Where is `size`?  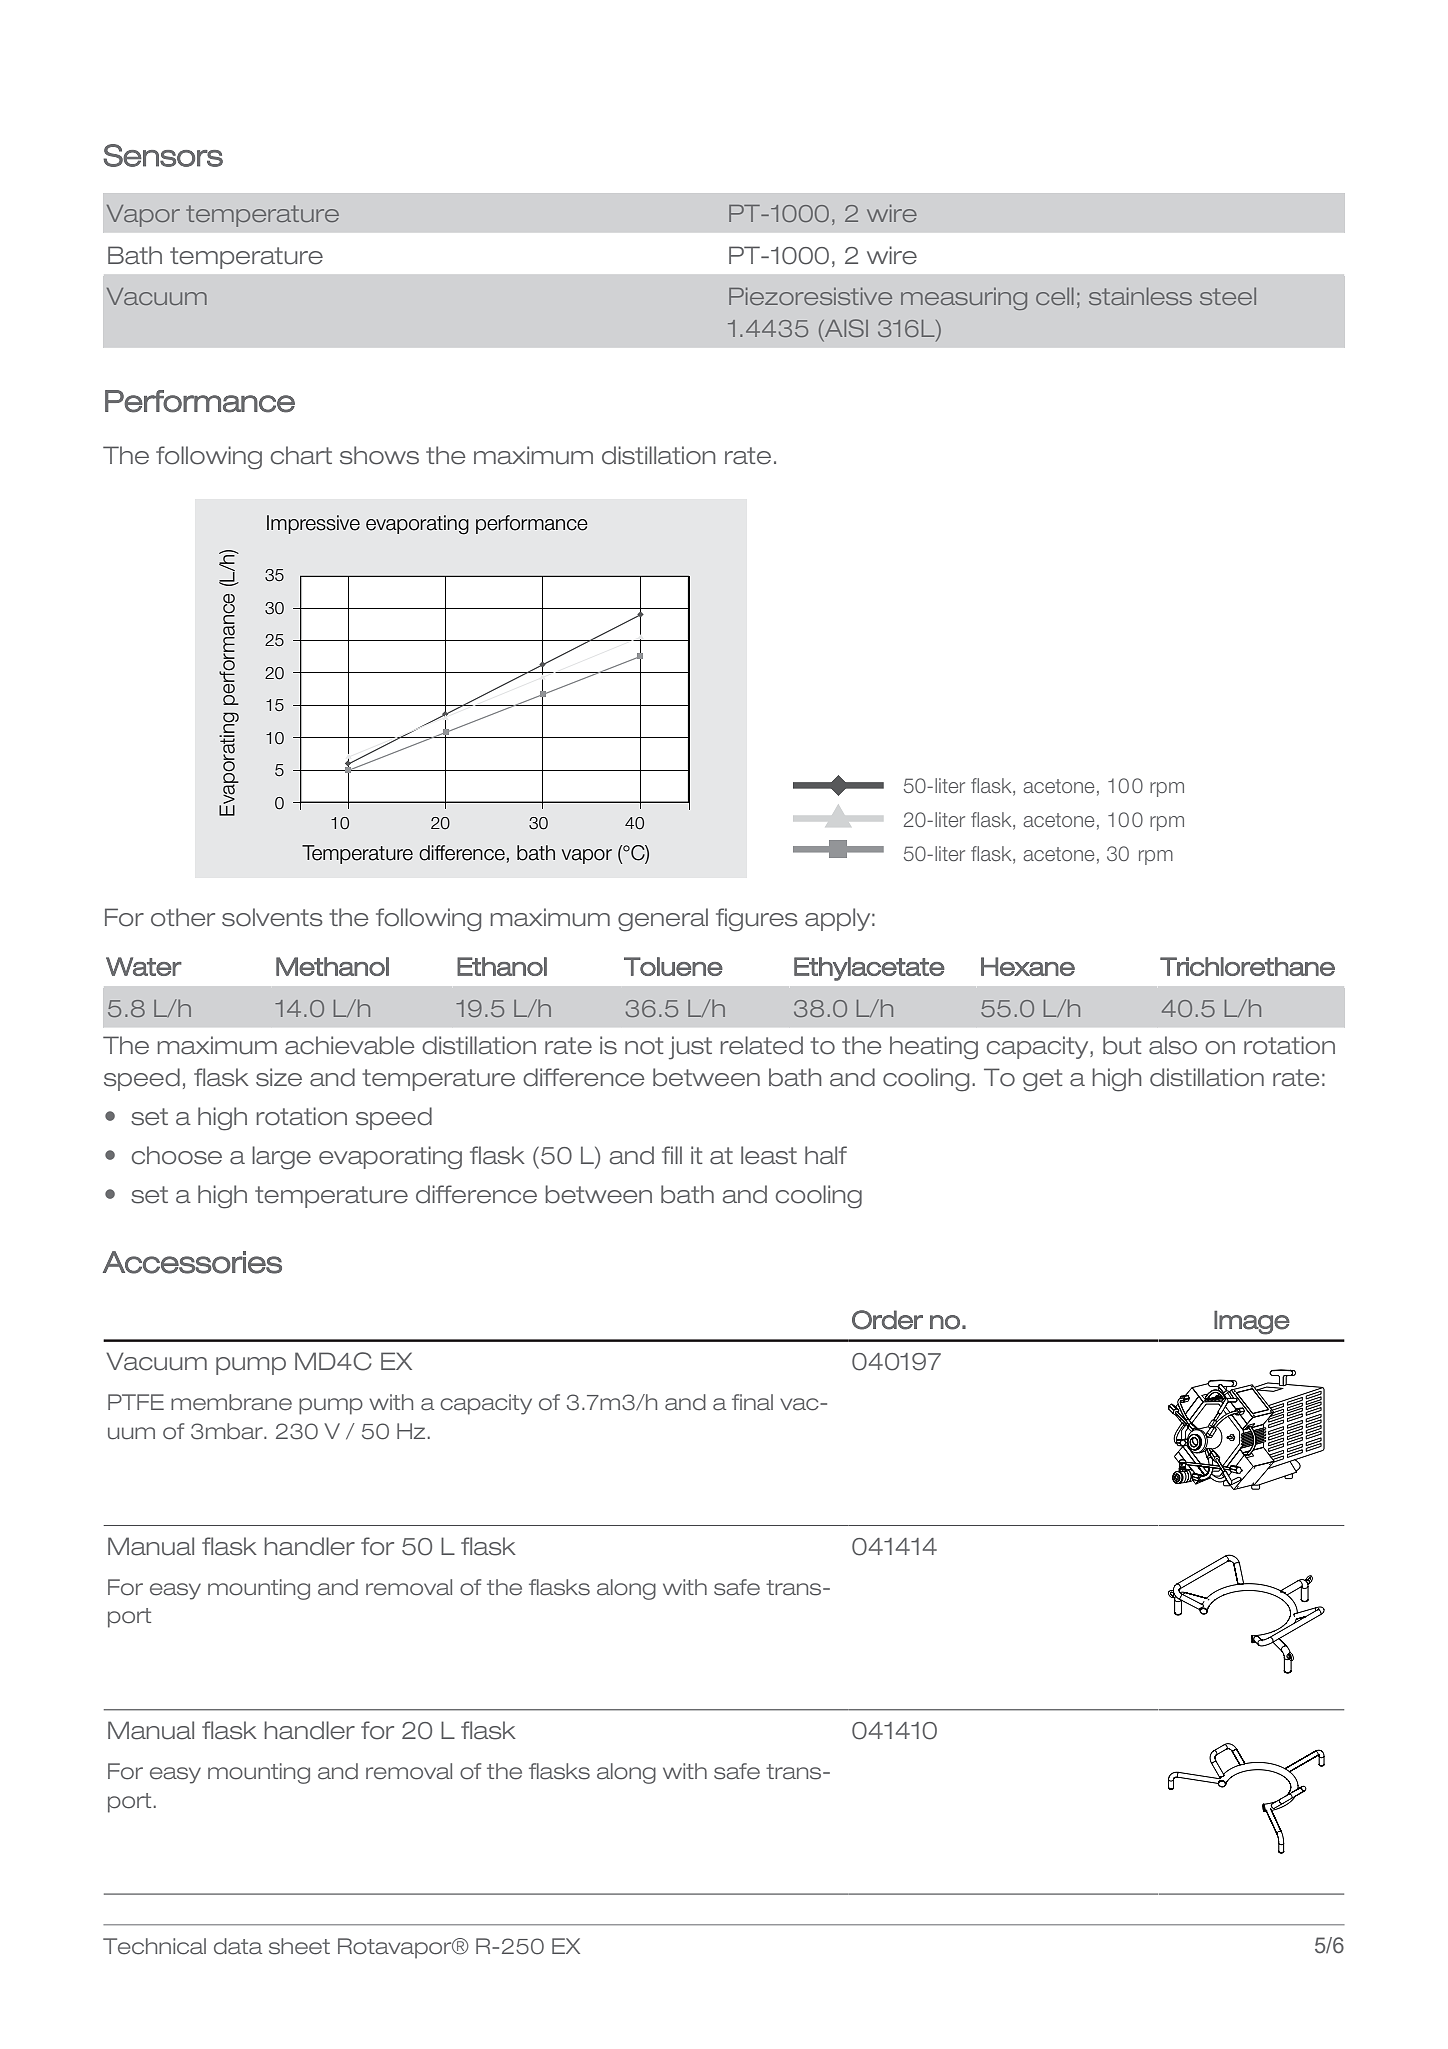 size is located at coordinates (279, 1077).
